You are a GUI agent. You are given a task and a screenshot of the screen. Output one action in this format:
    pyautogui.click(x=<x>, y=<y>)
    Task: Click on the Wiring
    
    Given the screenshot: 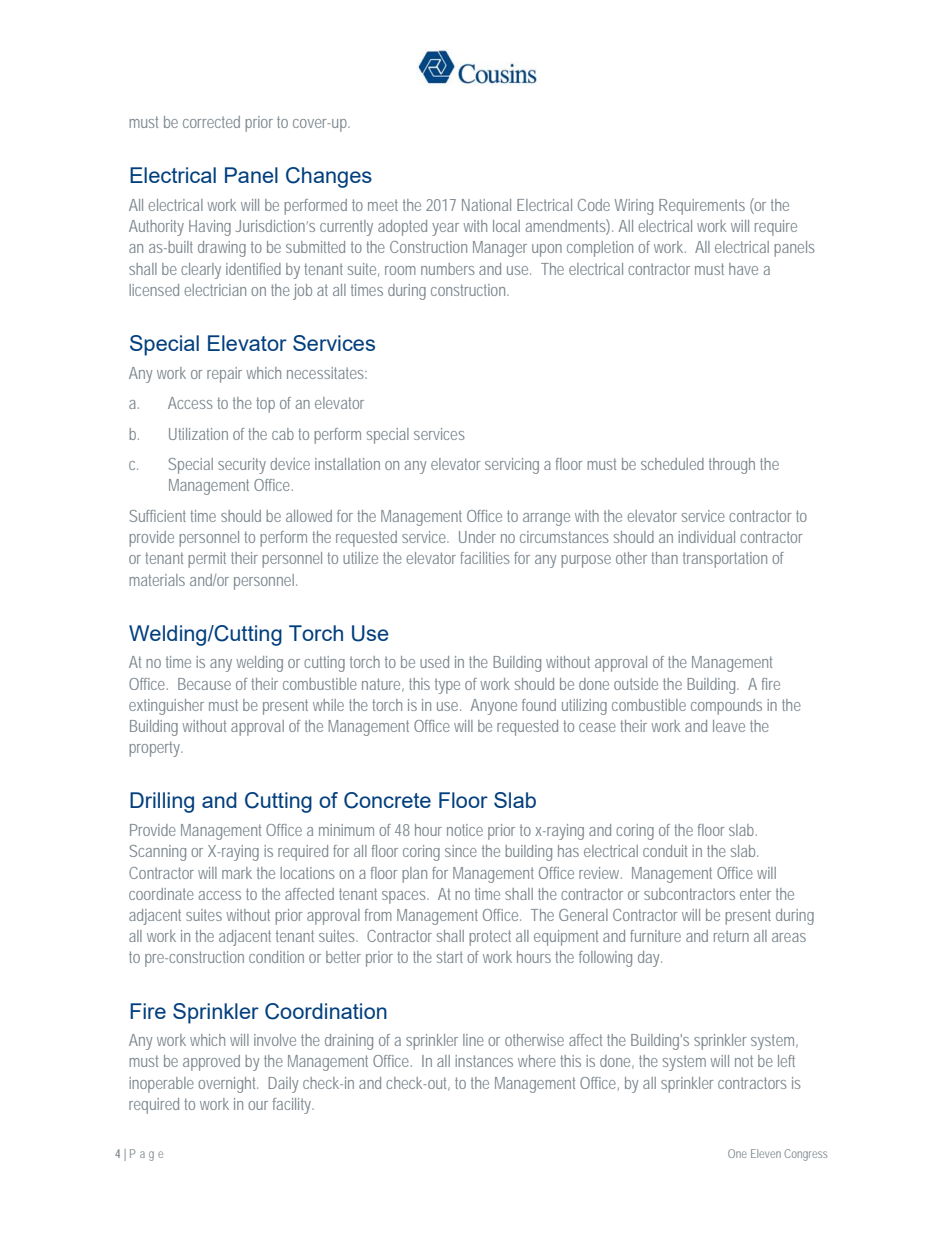 What is the action you would take?
    pyautogui.click(x=634, y=207)
